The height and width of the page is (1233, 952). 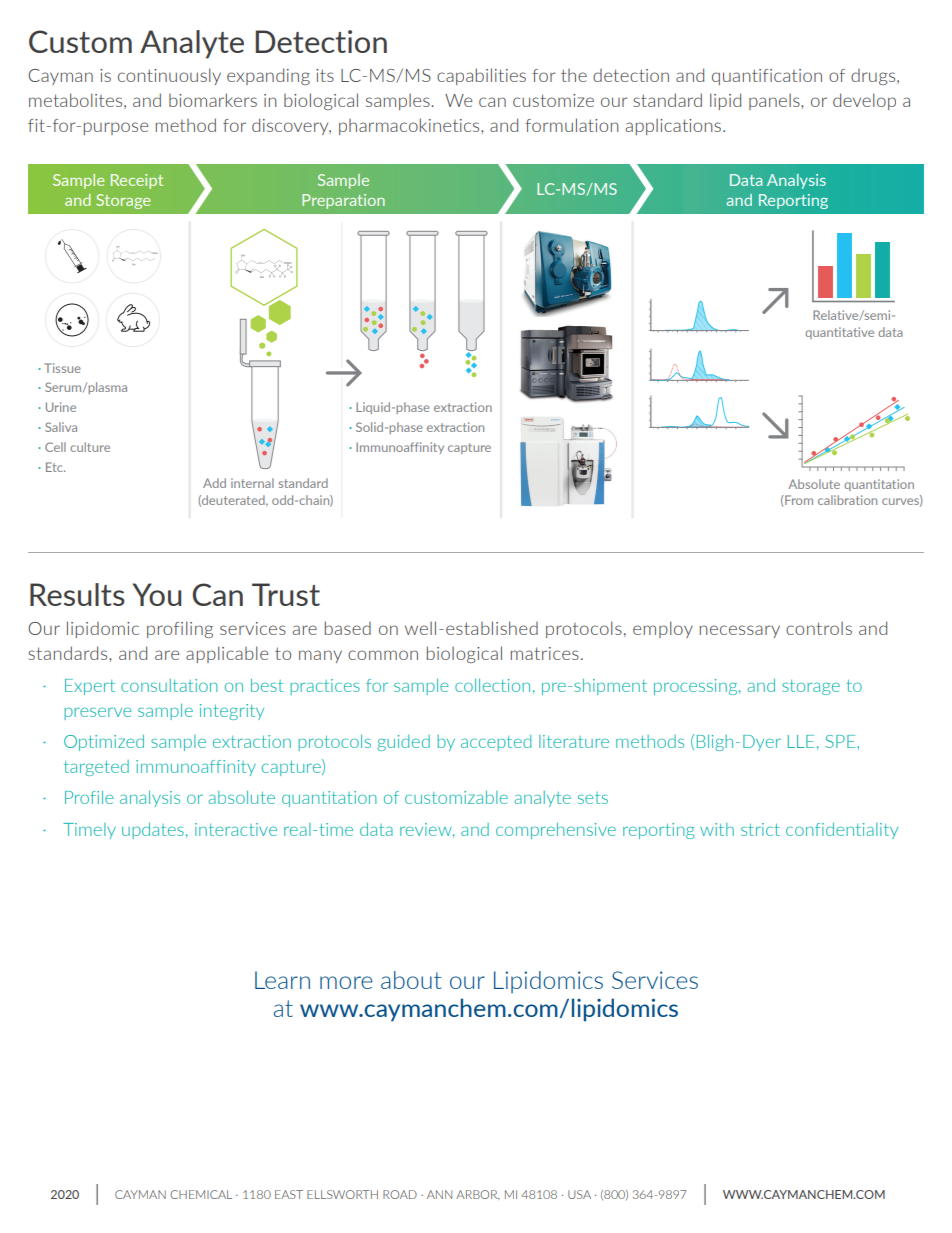 I want to click on capabilities, so click(x=481, y=76).
